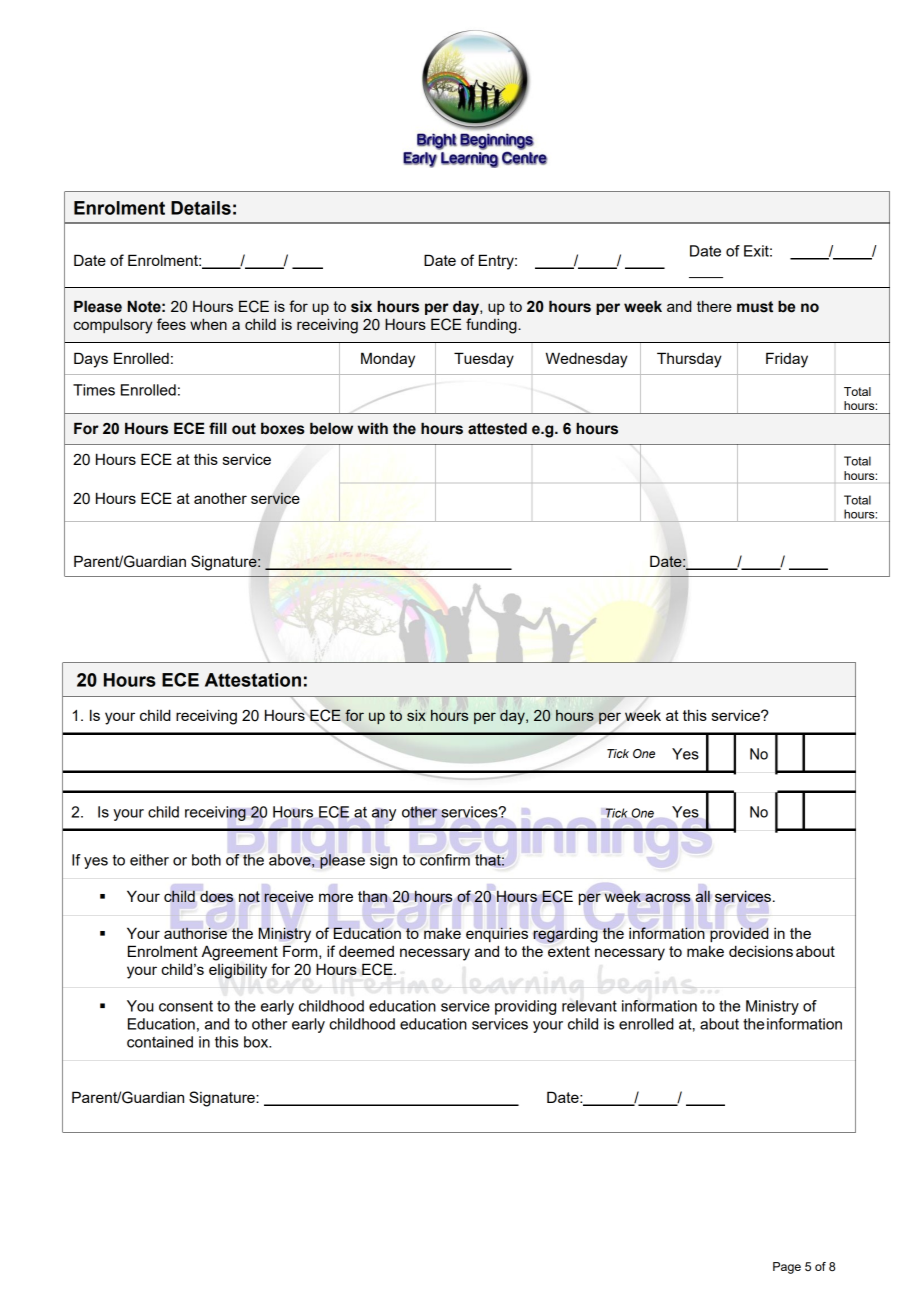 This screenshot has height=1308, width=924. I want to click on funding, so click(492, 326).
